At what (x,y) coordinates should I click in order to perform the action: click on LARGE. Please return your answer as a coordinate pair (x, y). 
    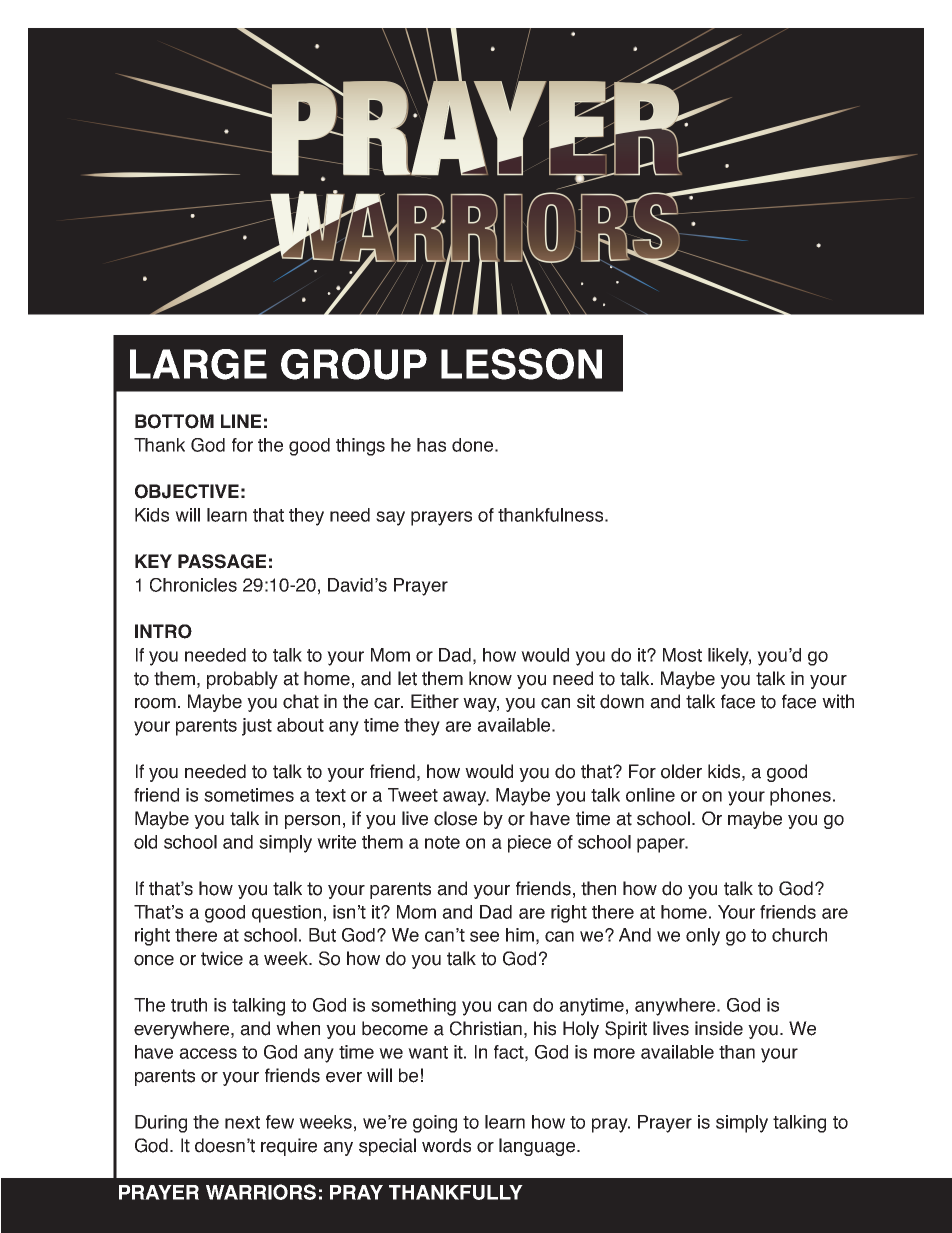
    Looking at the image, I should click on (198, 364).
